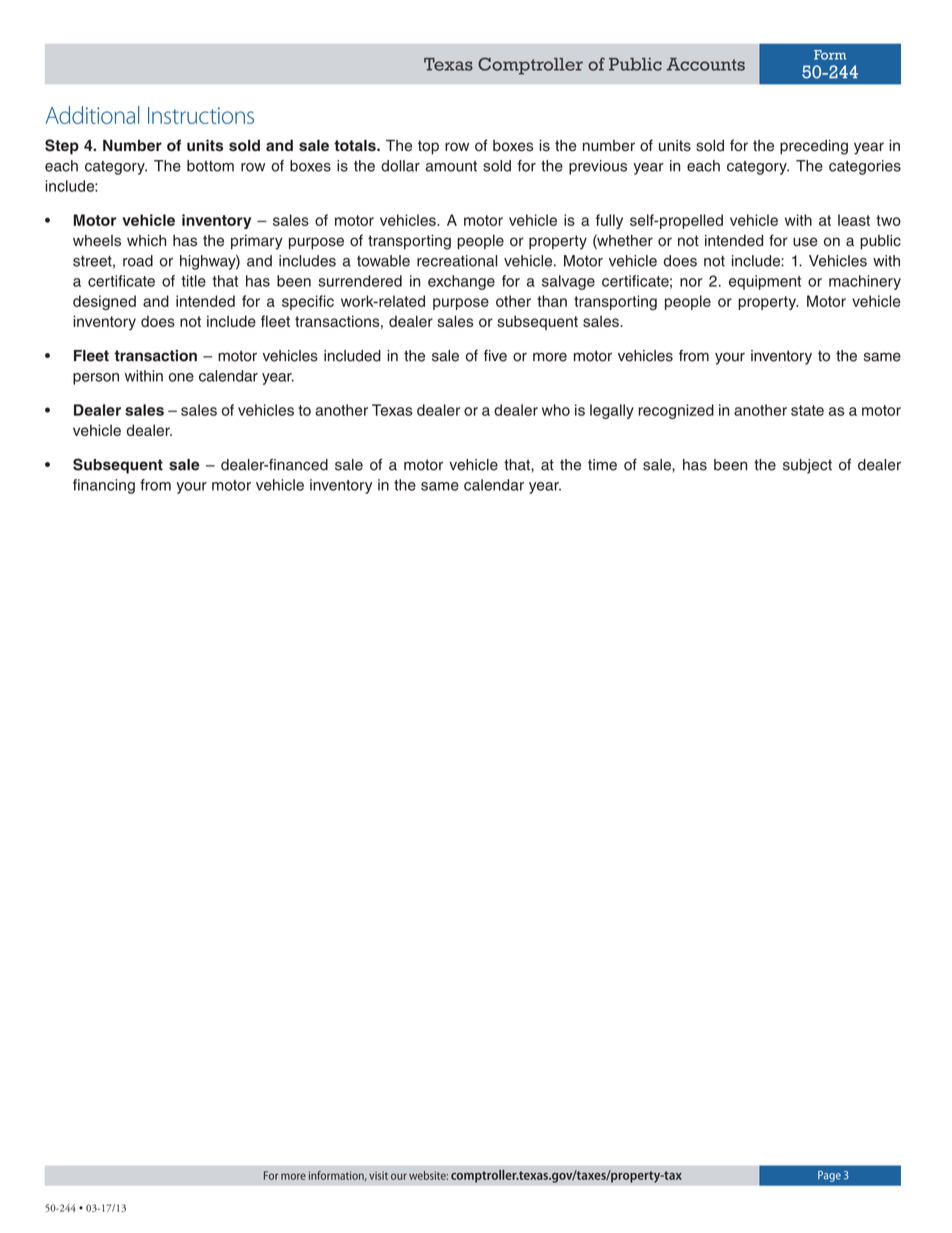  What do you see at coordinates (814, 147) in the image?
I see `preceding` at bounding box center [814, 147].
